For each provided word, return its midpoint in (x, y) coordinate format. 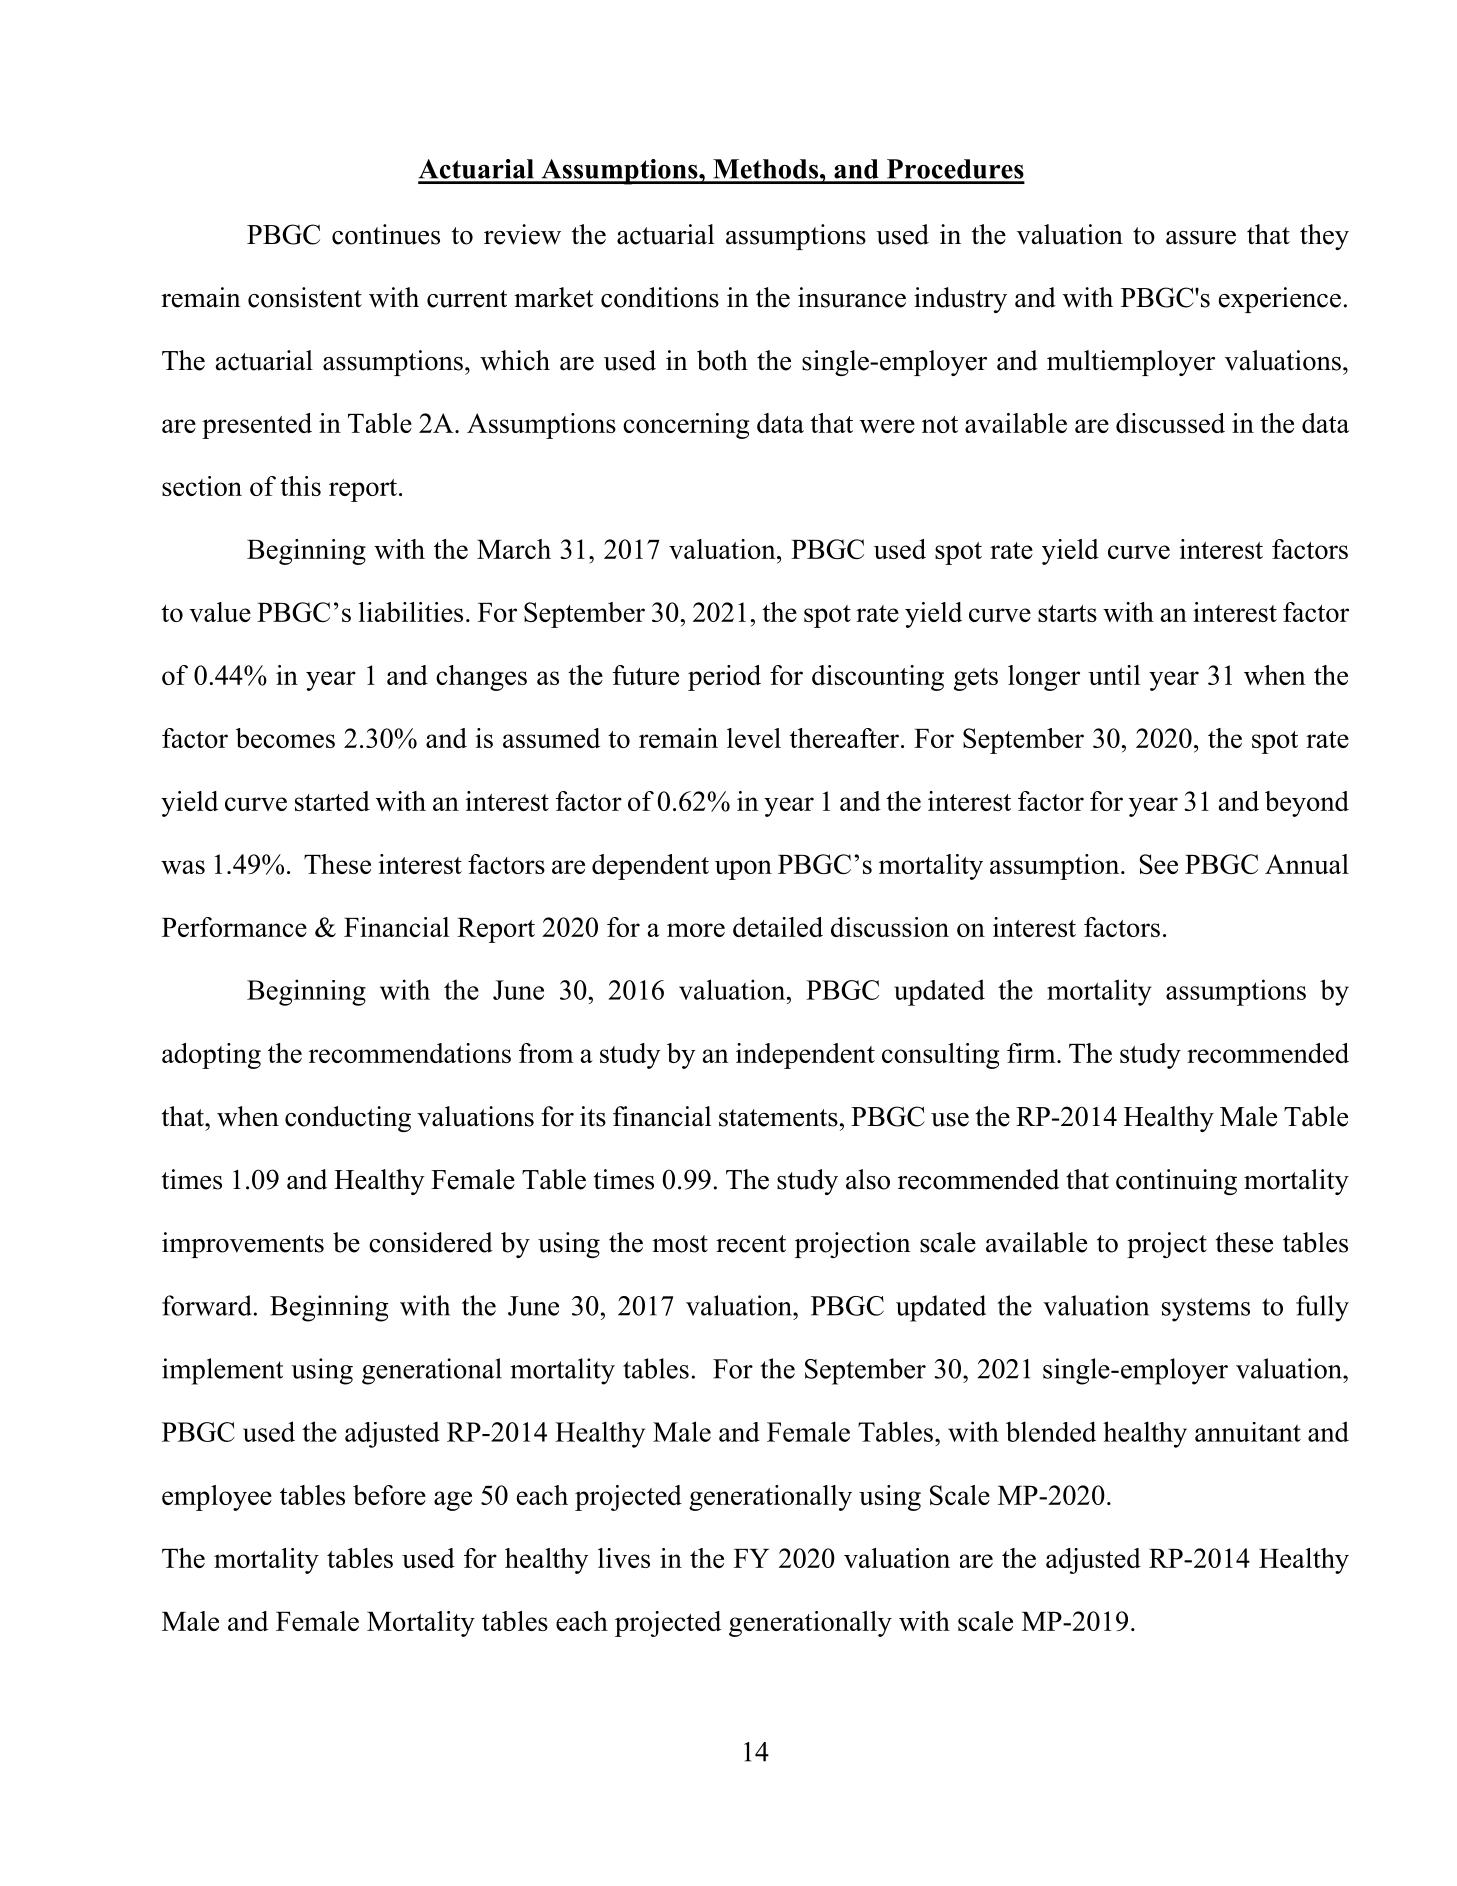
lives (624, 1558)
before (389, 1495)
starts (1067, 613)
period (724, 678)
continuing (1176, 1182)
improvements (243, 1245)
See (1159, 864)
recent (751, 1244)
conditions (660, 297)
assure (1201, 238)
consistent (305, 297)
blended (1051, 1431)
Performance (234, 927)
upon (743, 870)
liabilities (411, 612)
